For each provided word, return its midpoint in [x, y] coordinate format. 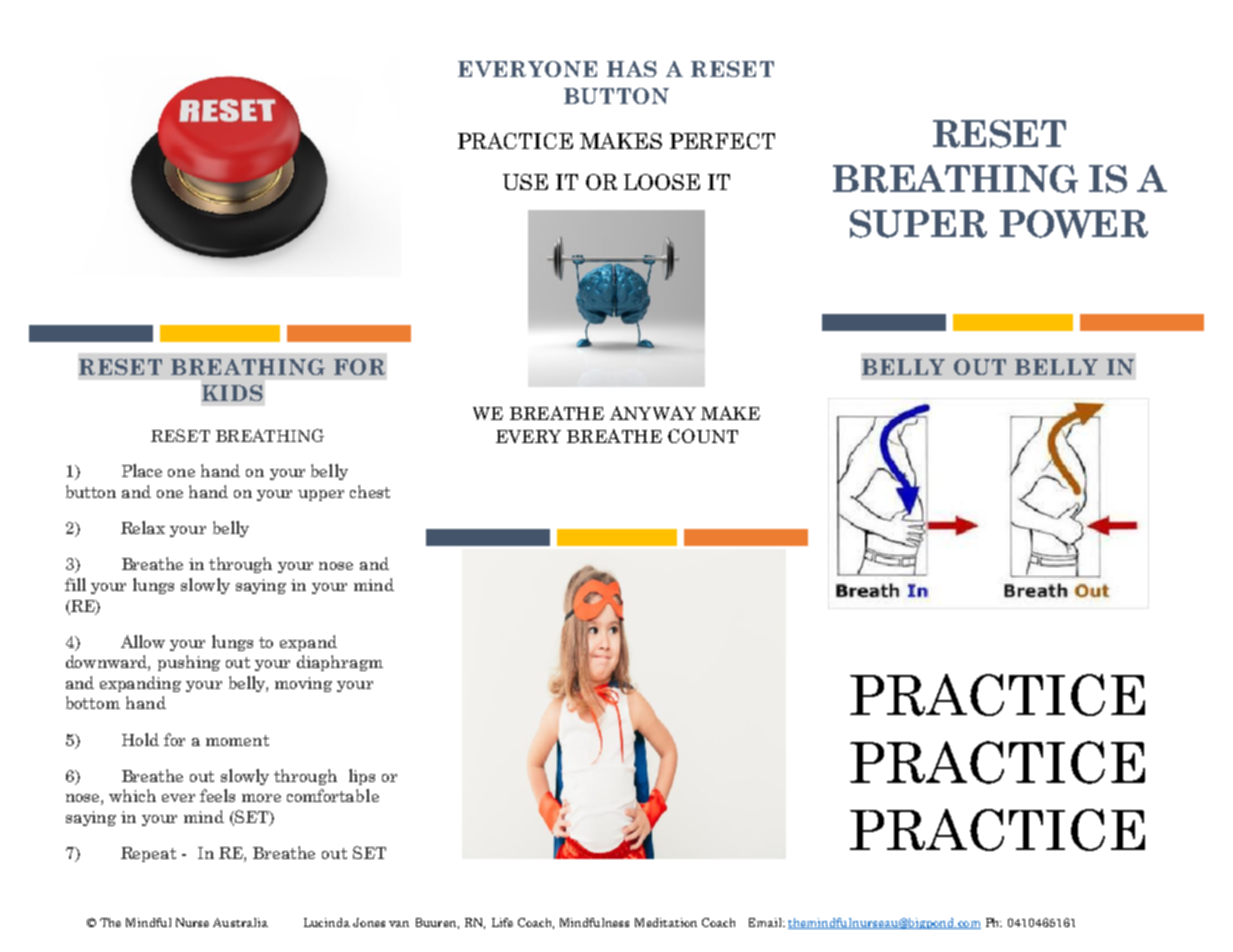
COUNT [703, 436]
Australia [240, 922]
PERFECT [722, 141]
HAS [632, 69]
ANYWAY [653, 413]
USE [525, 182]
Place [142, 470]
